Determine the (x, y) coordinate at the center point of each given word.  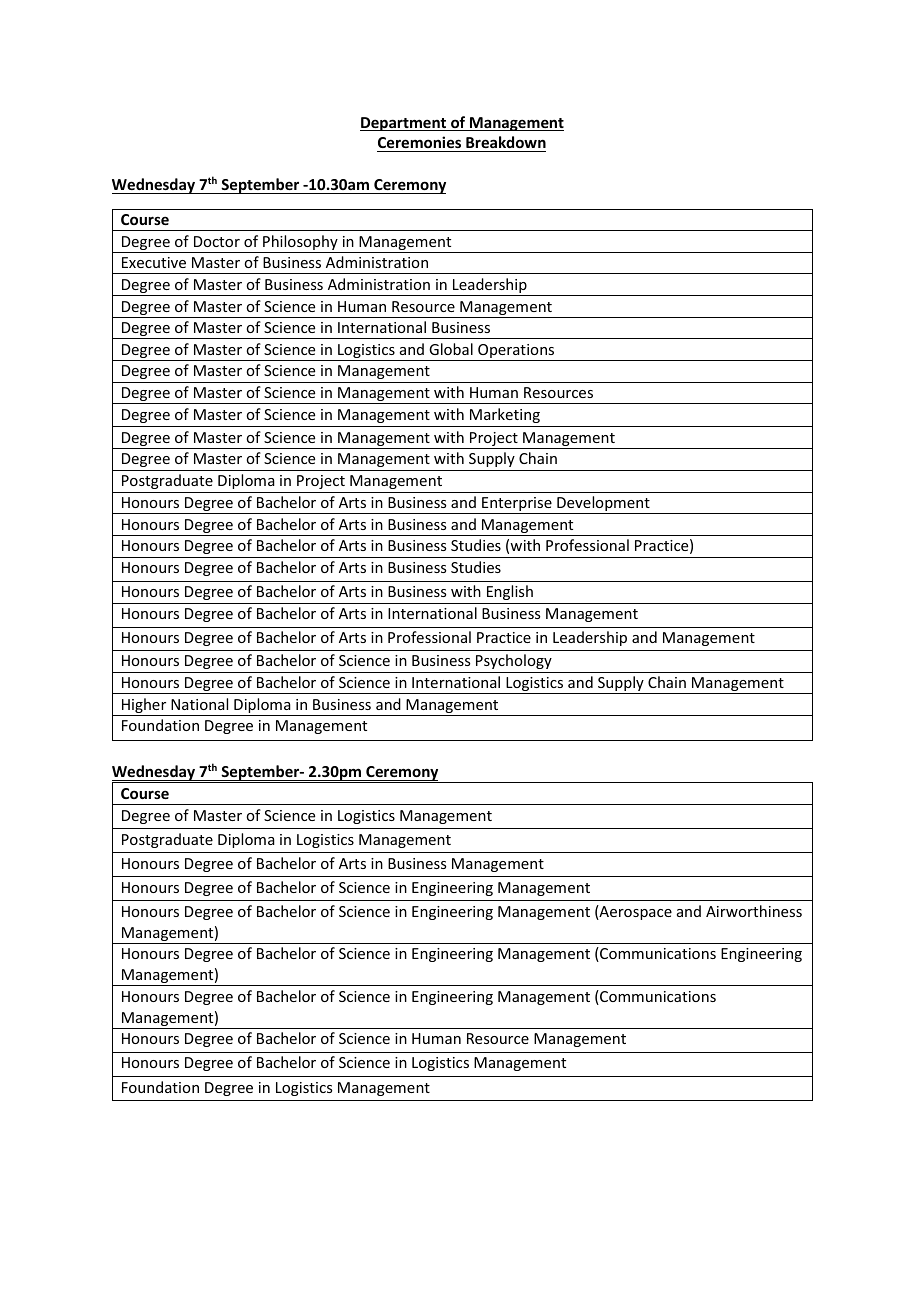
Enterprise (517, 505)
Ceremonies (420, 144)
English (510, 592)
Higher (144, 707)
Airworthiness (754, 911)
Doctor (217, 241)
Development (603, 505)
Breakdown (505, 144)
